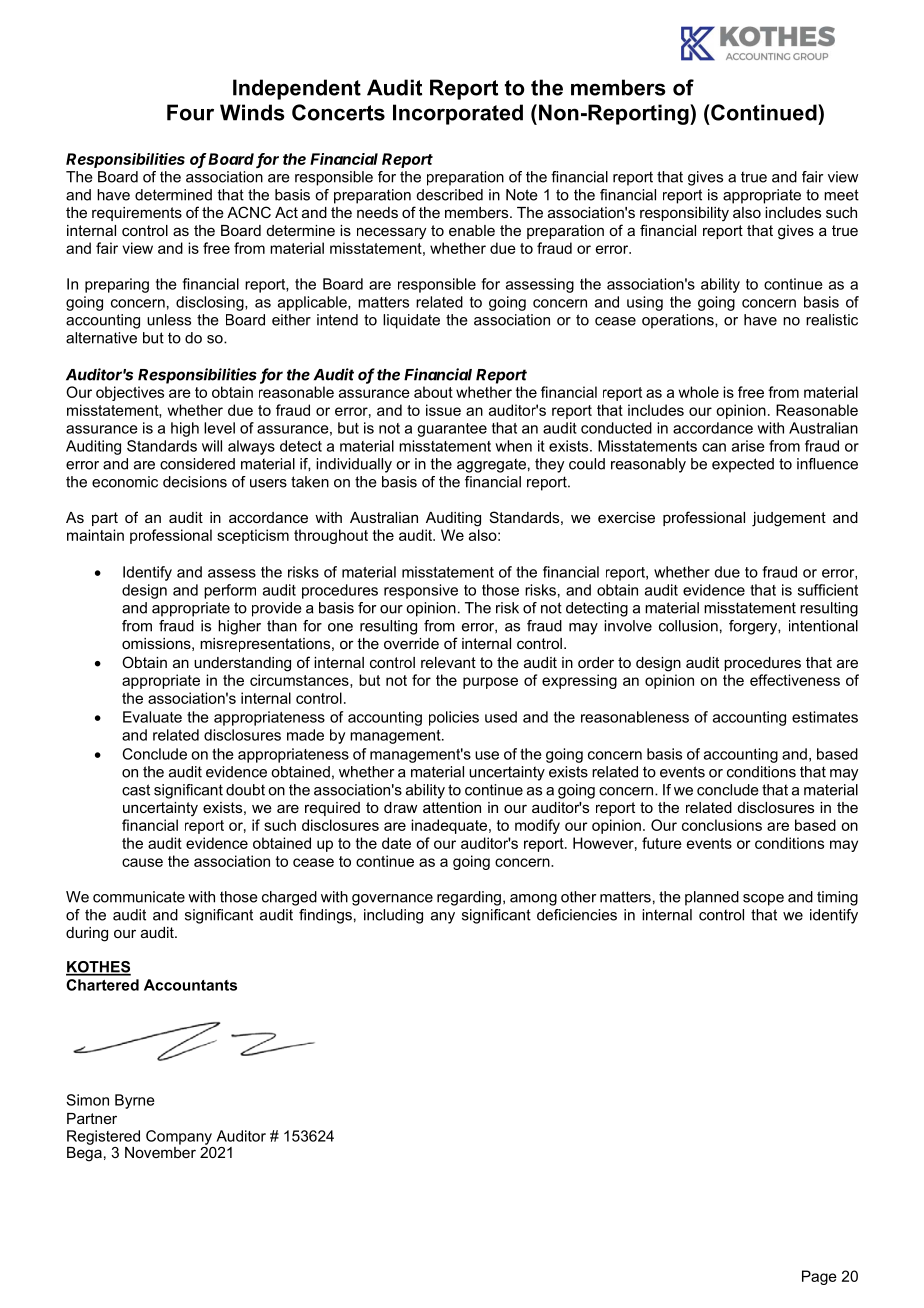 Image resolution: width=924 pixels, height=1308 pixels. Describe the element at coordinates (169, 320) in the screenshot. I see `unless` at that location.
